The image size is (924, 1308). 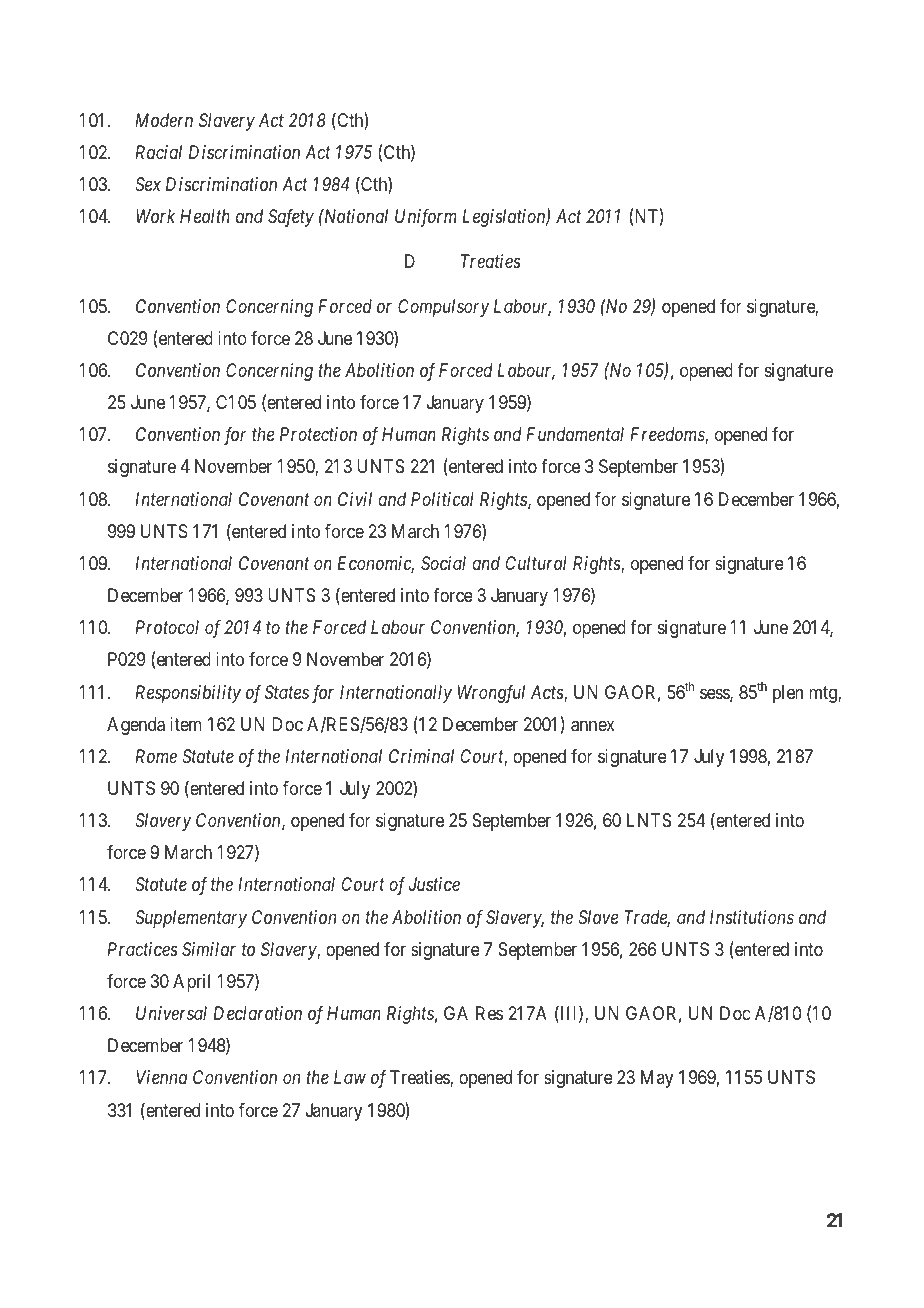 I want to click on Uniform, so click(x=426, y=218).
